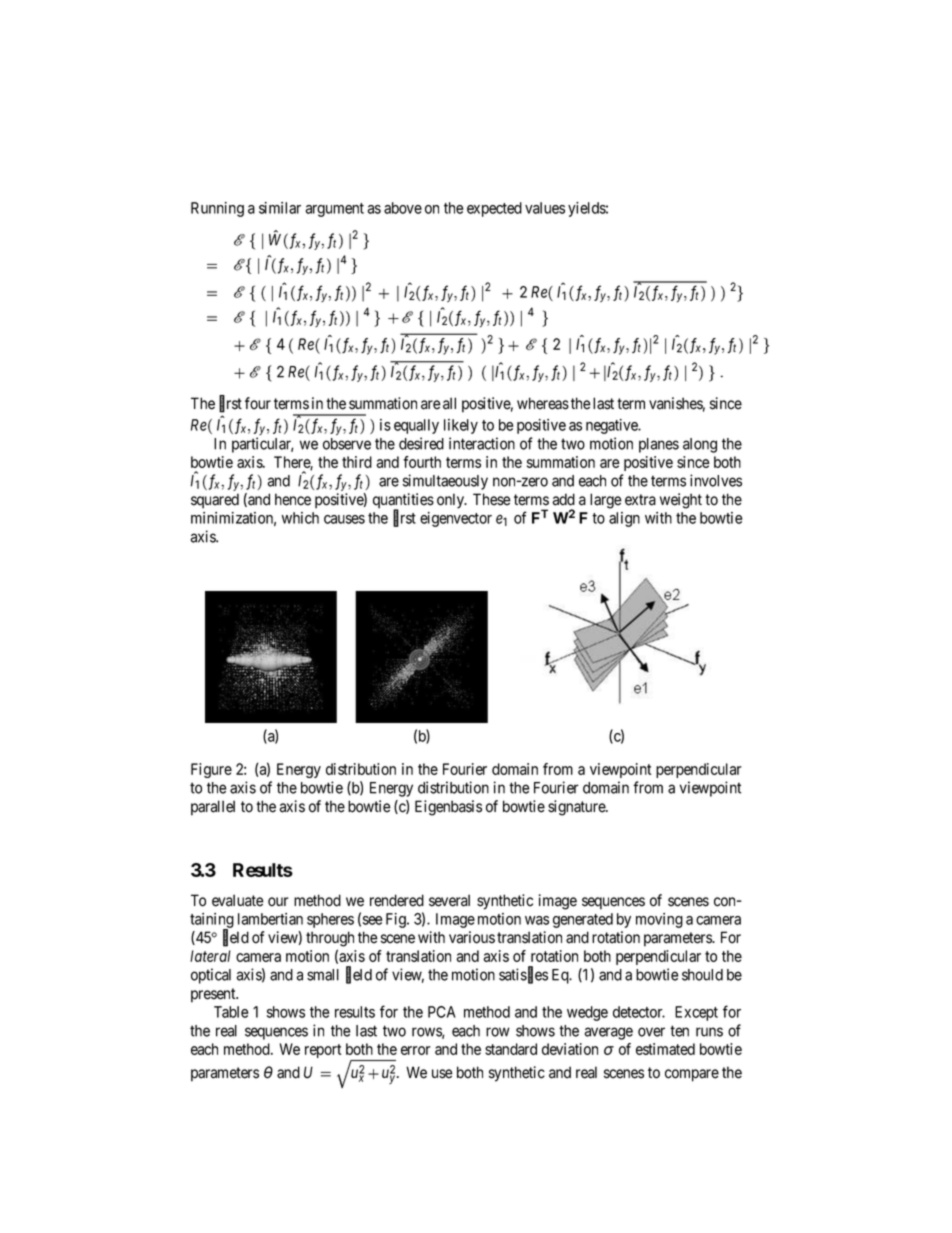 The height and width of the screenshot is (1233, 952). What do you see at coordinates (577, 808) in the screenshot?
I see `signature` at bounding box center [577, 808].
